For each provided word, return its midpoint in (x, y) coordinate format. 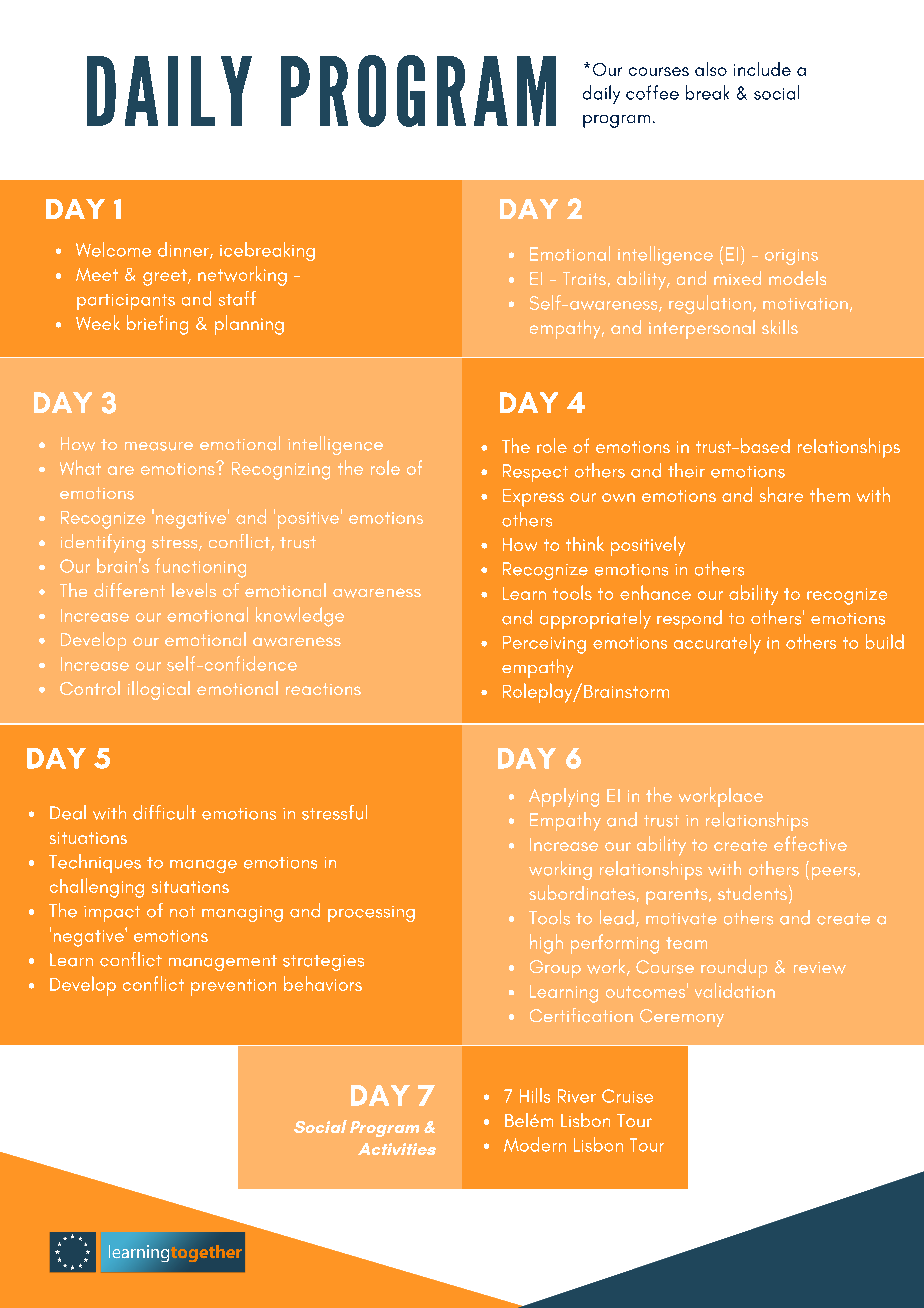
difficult (164, 812)
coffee (652, 92)
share (781, 494)
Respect (535, 473)
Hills (535, 1095)
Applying (564, 797)
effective (810, 843)
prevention (233, 987)
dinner (184, 250)
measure (159, 446)
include (762, 69)
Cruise (627, 1096)
